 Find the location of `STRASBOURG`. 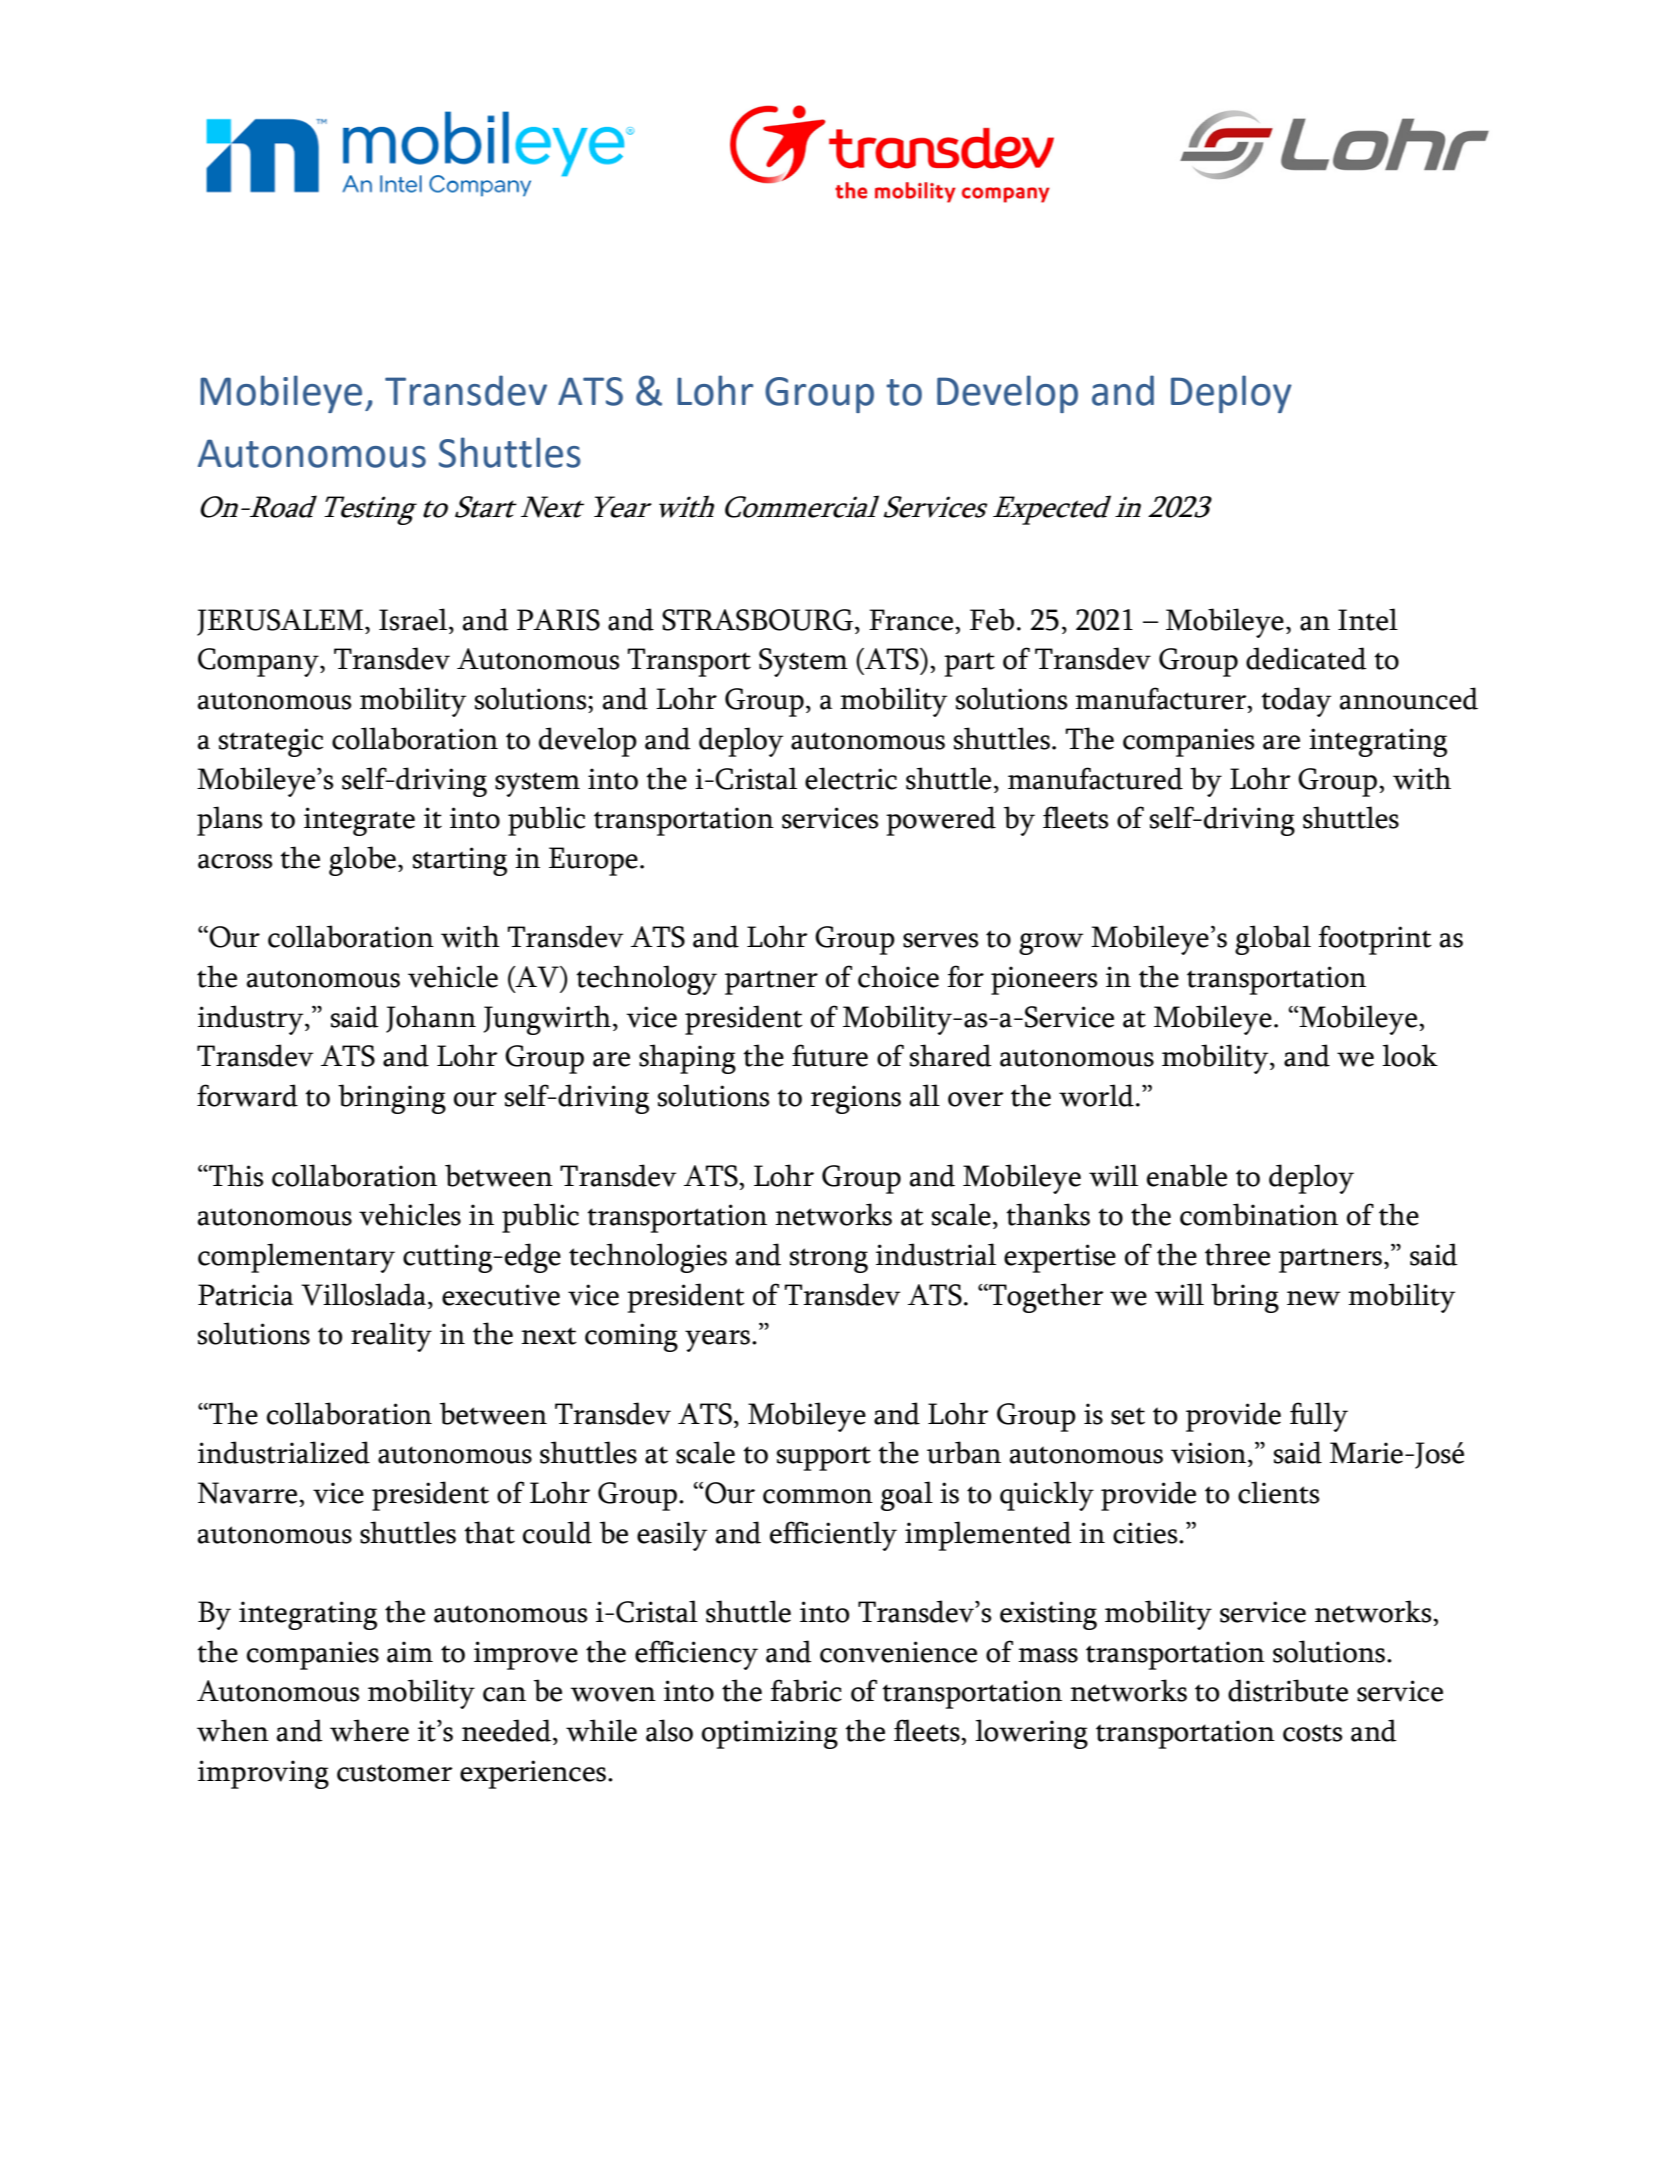

STRASBOURG is located at coordinates (757, 620).
